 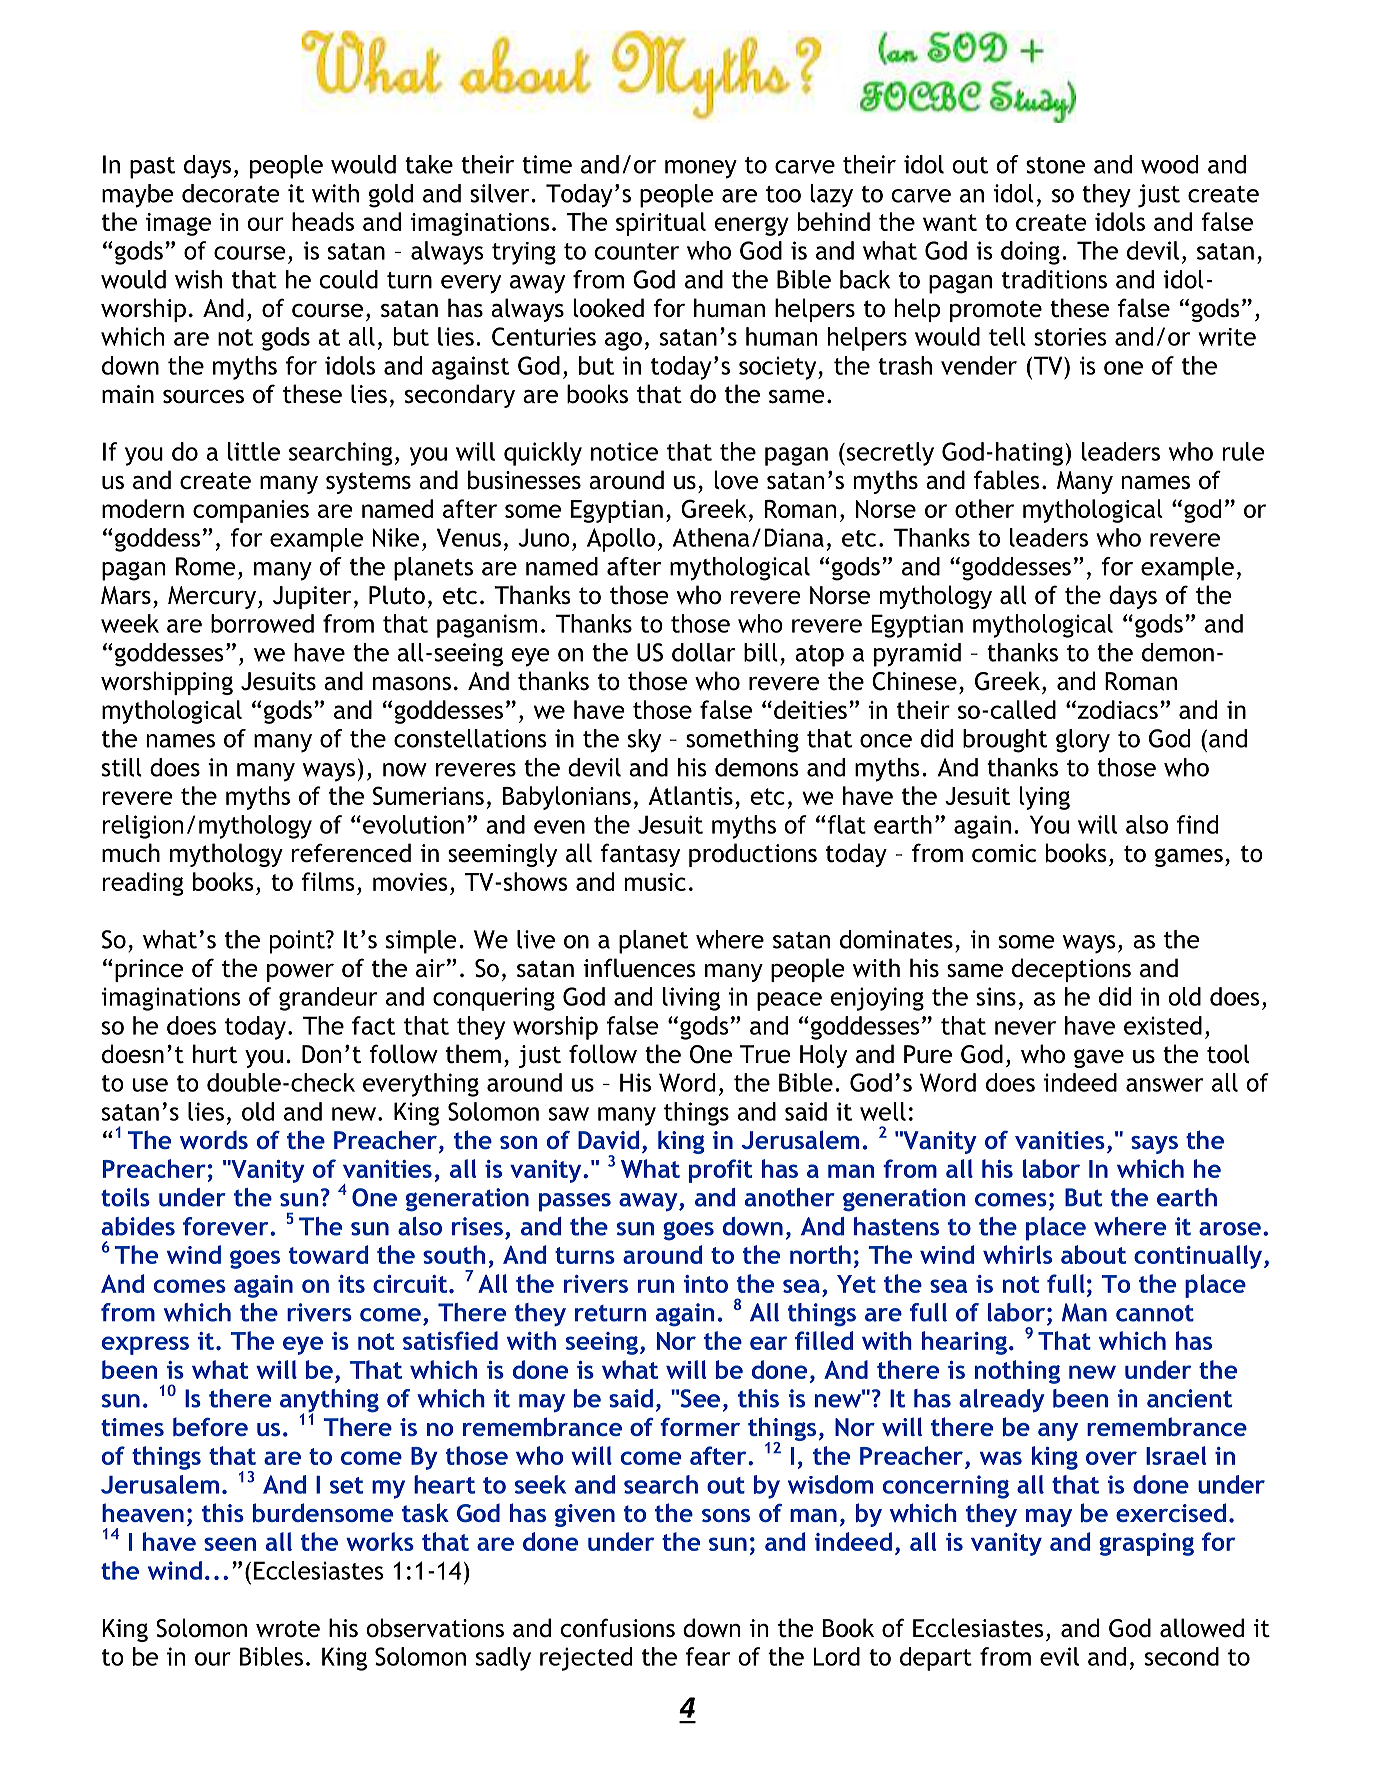 What do you see at coordinates (1055, 165) in the page?
I see `stone` at bounding box center [1055, 165].
